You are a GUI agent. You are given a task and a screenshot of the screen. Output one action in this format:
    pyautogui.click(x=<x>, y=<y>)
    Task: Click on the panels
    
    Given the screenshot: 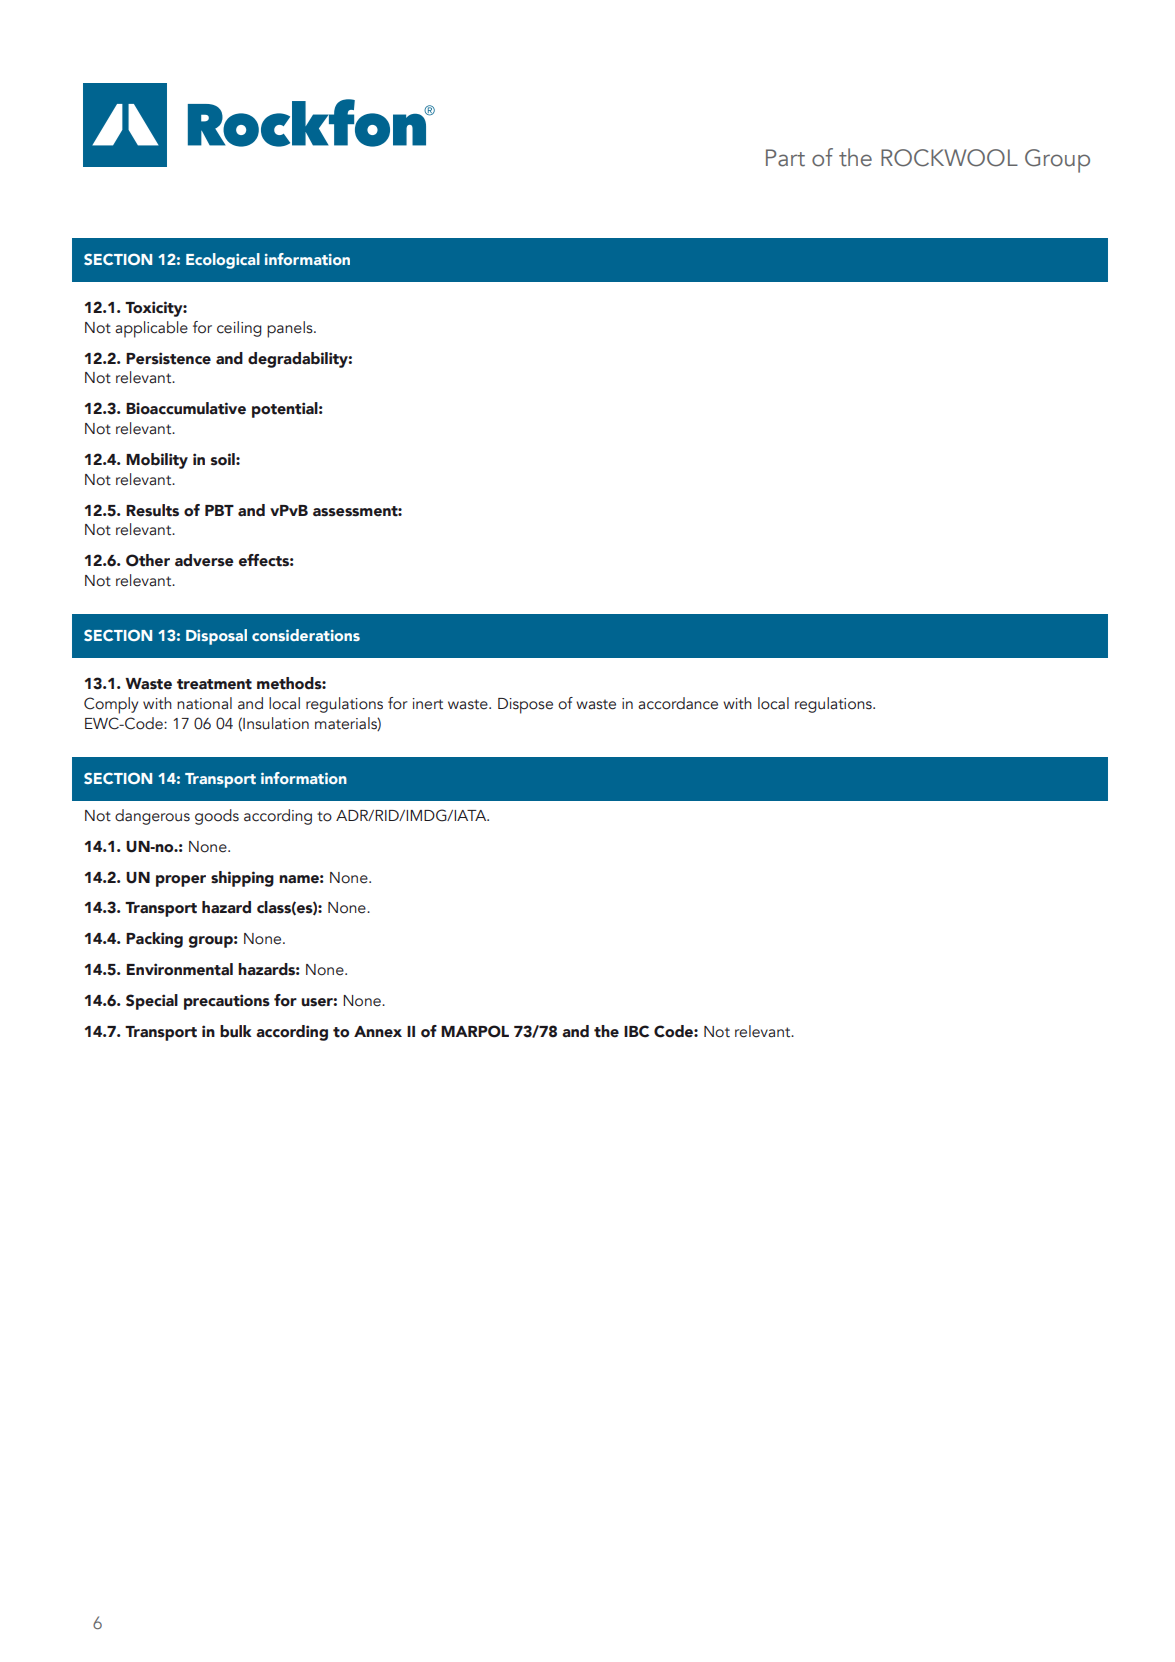 What is the action you would take?
    pyautogui.click(x=291, y=329)
